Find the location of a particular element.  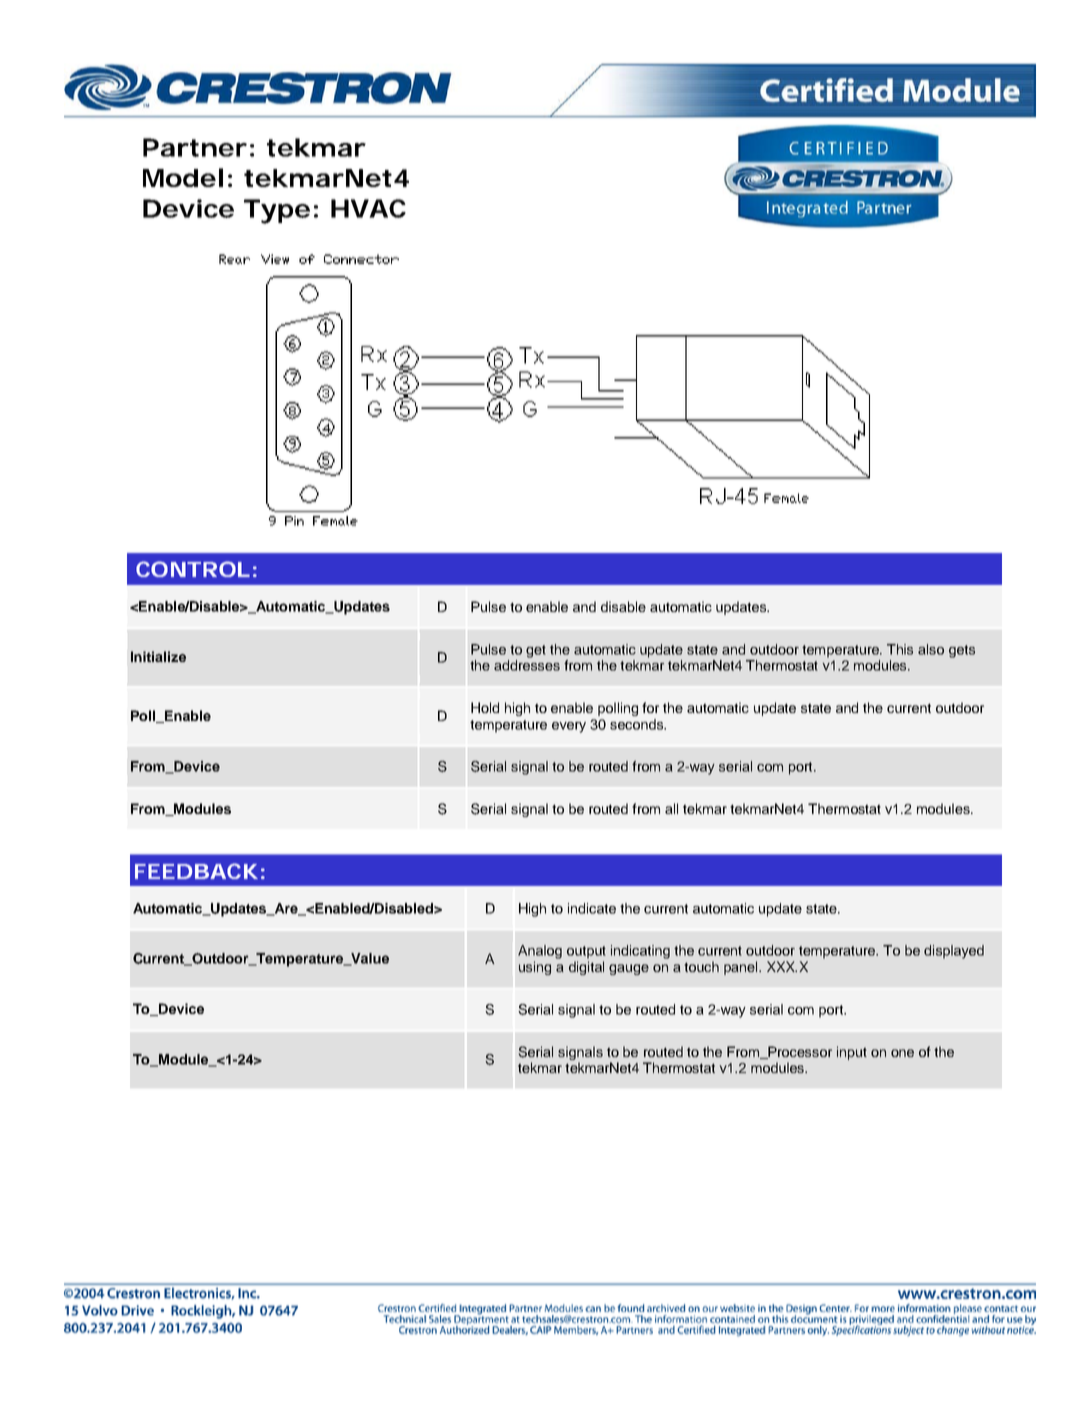

Initialize is located at coordinates (158, 656).
